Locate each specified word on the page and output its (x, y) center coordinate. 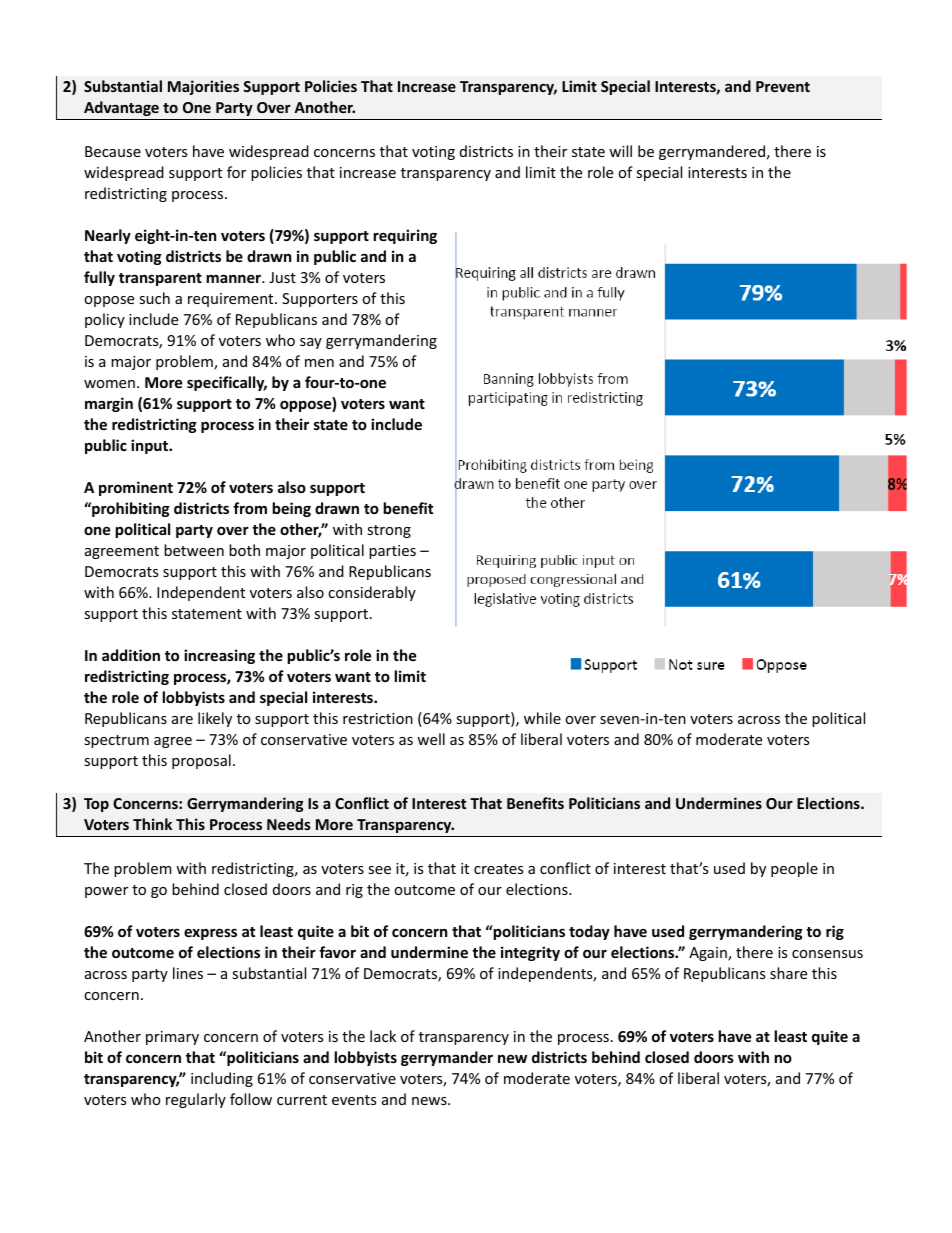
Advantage (121, 108)
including (222, 1079)
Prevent (783, 86)
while (542, 718)
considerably (372, 593)
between (194, 550)
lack (383, 1036)
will (620, 151)
